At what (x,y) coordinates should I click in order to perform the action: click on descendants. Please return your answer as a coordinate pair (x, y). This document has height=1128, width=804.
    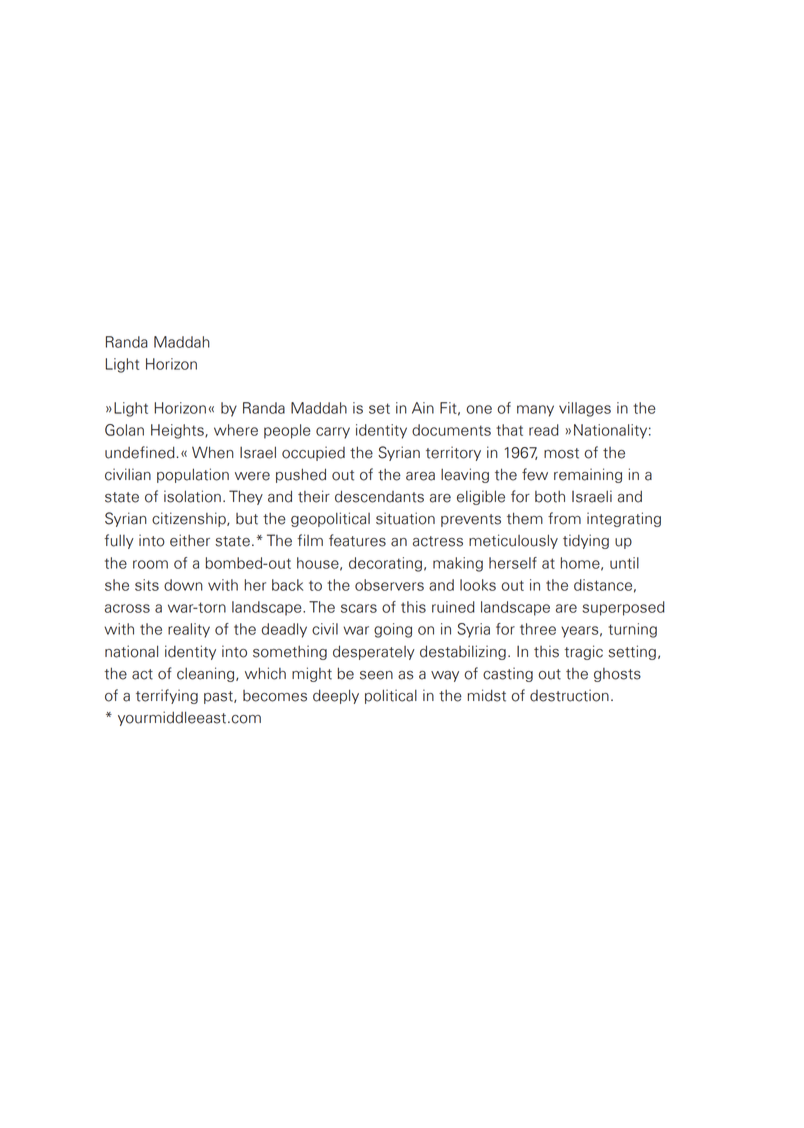
    Looking at the image, I should click on (379, 496).
